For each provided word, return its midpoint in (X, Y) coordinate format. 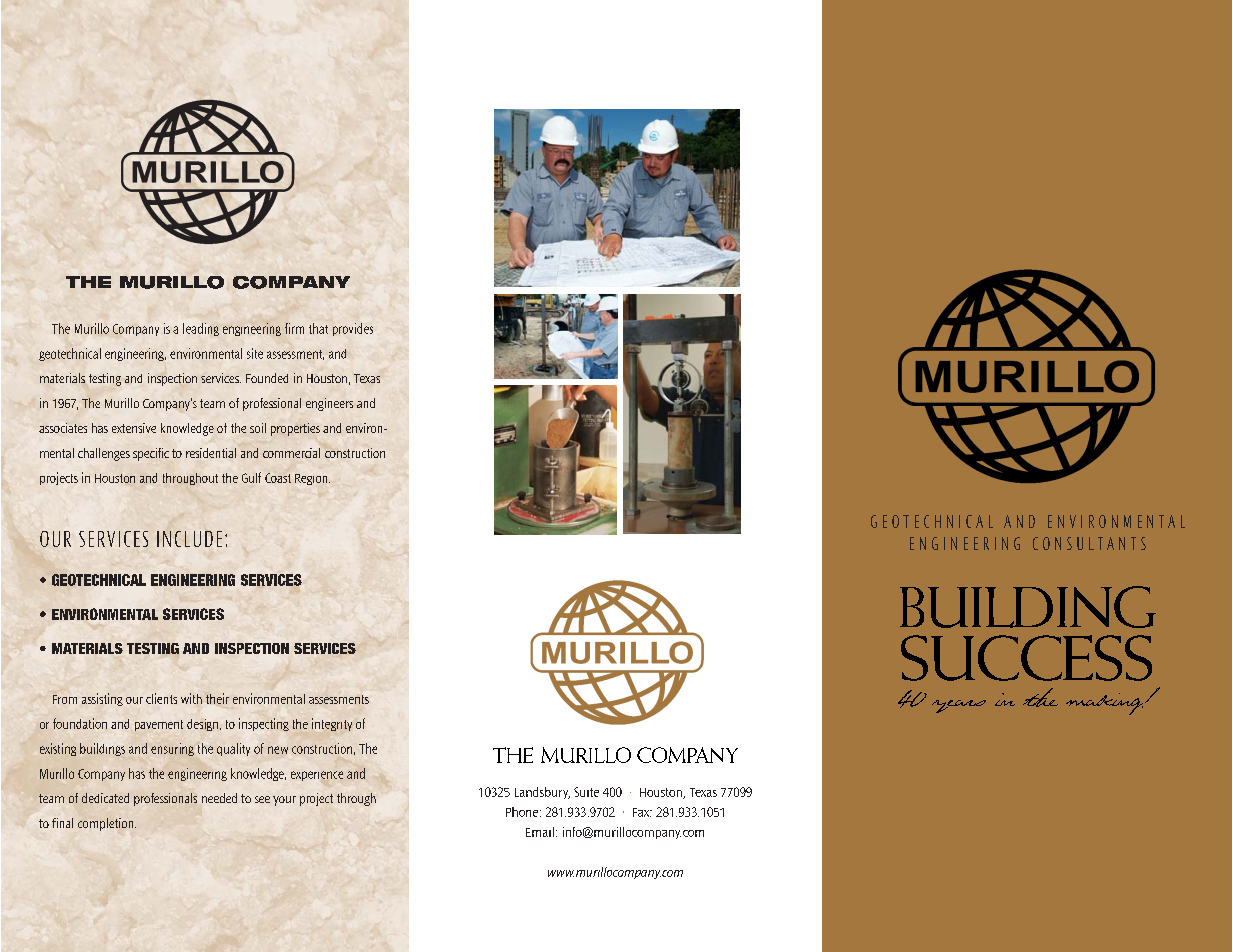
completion (107, 824)
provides (353, 329)
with (191, 698)
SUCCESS (1026, 658)
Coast (278, 478)
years (959, 706)
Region (312, 479)
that (318, 328)
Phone (523, 812)
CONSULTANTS (1089, 543)
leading (201, 329)
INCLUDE (189, 539)
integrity (332, 724)
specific (151, 454)
